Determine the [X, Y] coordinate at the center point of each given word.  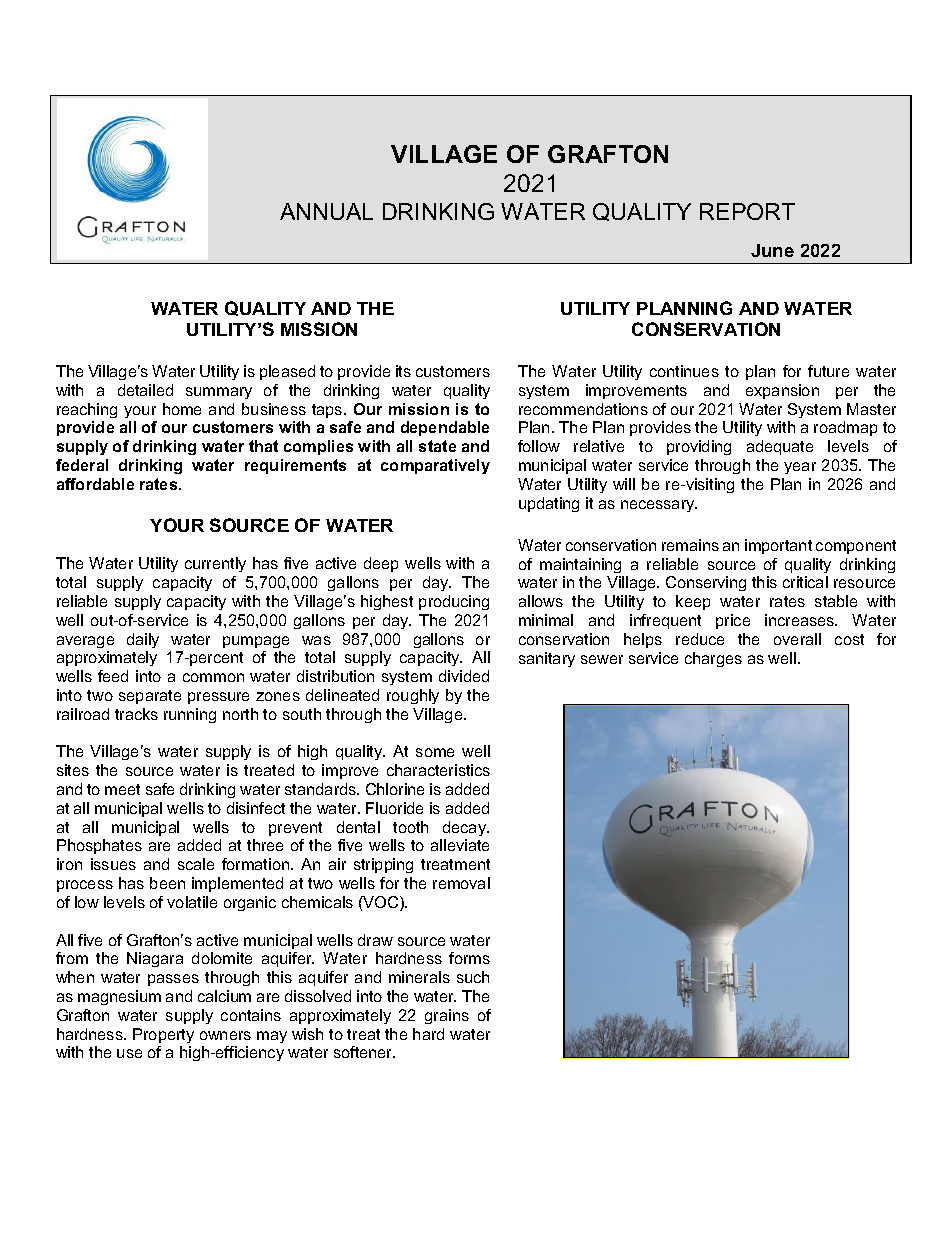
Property [163, 1035]
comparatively [435, 466]
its [403, 371]
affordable [95, 484]
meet [122, 789]
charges [713, 659]
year [800, 468]
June [772, 250]
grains [447, 1016]
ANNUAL [326, 211]
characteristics [438, 770]
